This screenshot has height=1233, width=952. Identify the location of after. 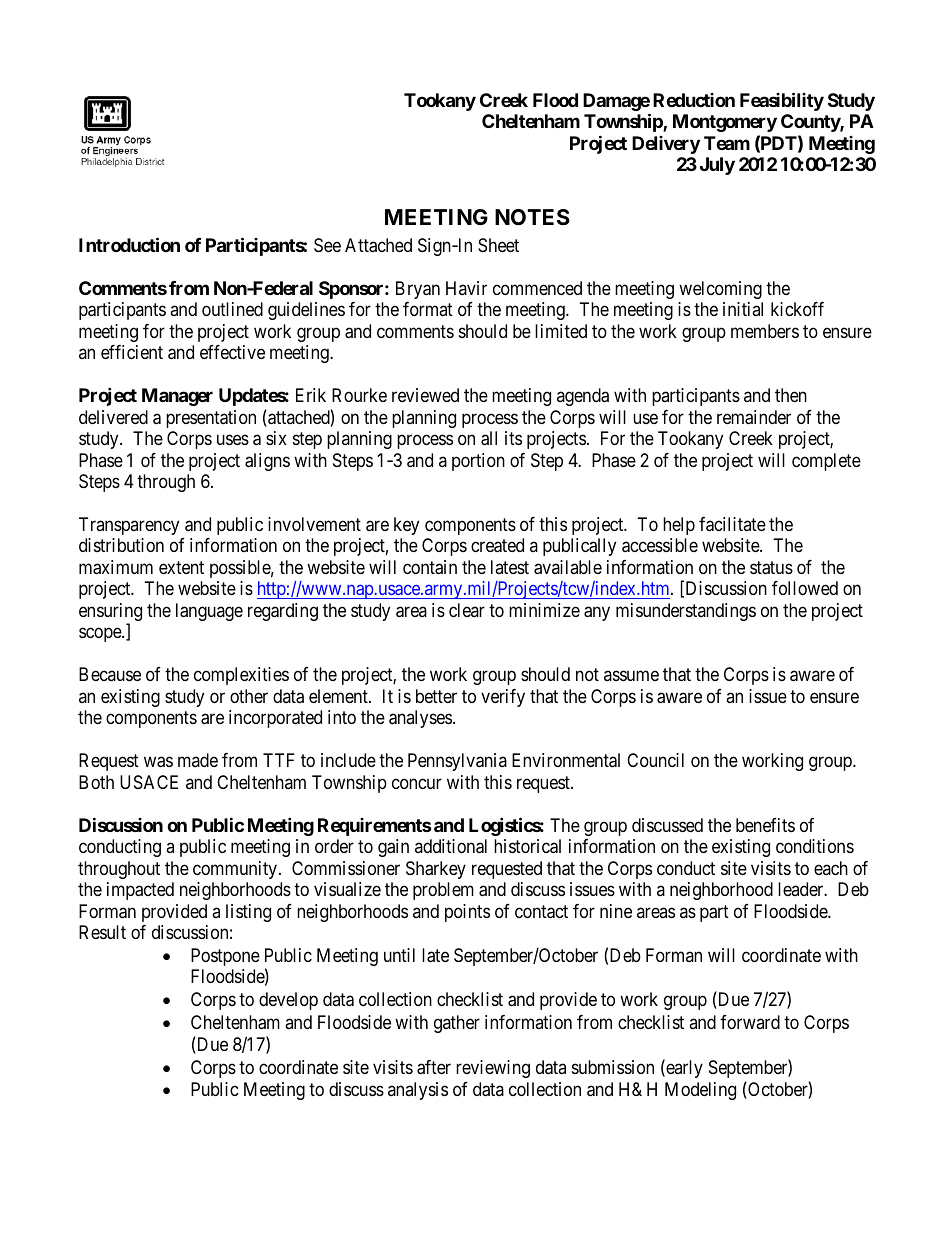
(434, 1067).
